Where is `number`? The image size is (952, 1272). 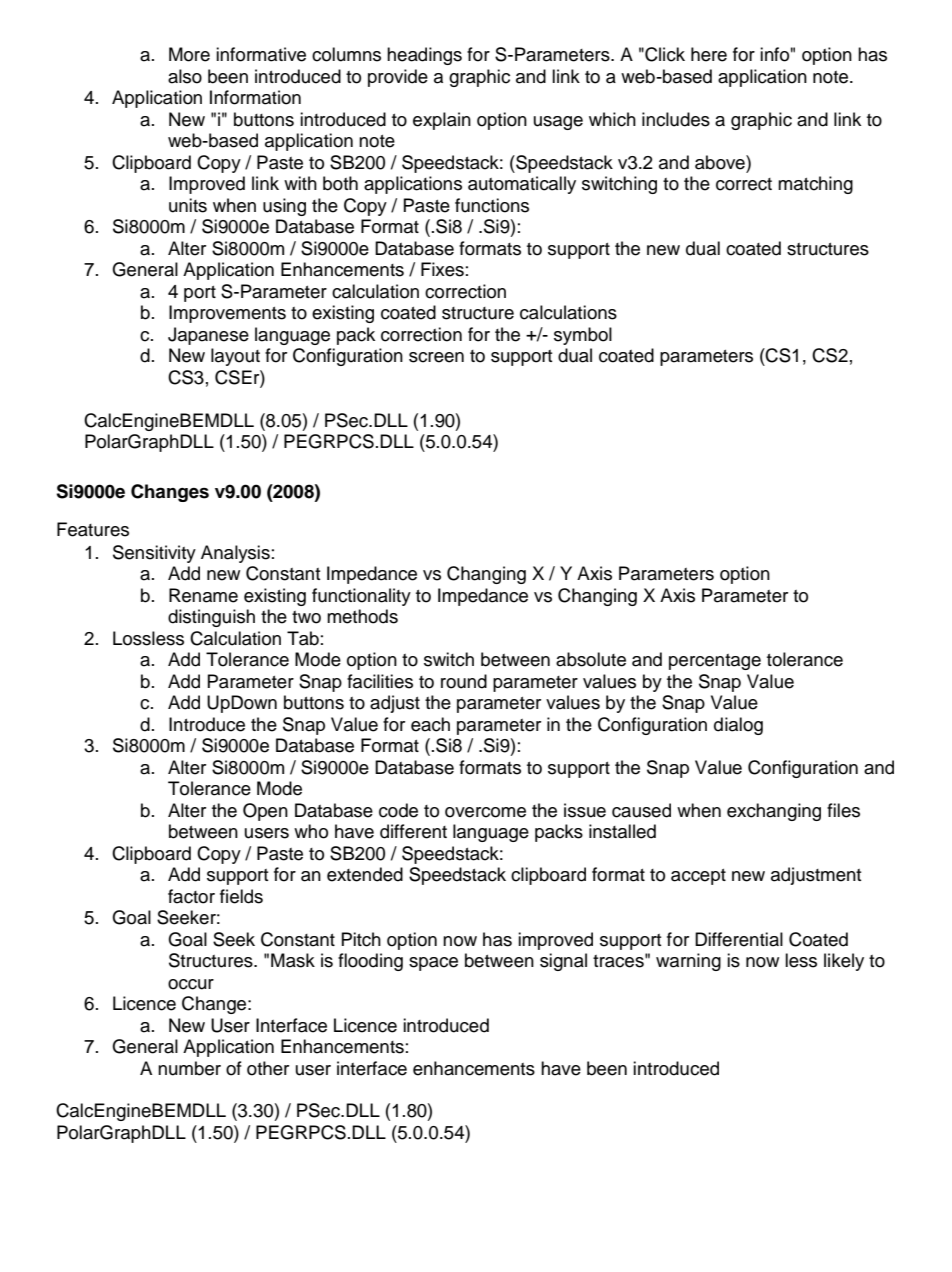
number is located at coordinates (189, 1068).
